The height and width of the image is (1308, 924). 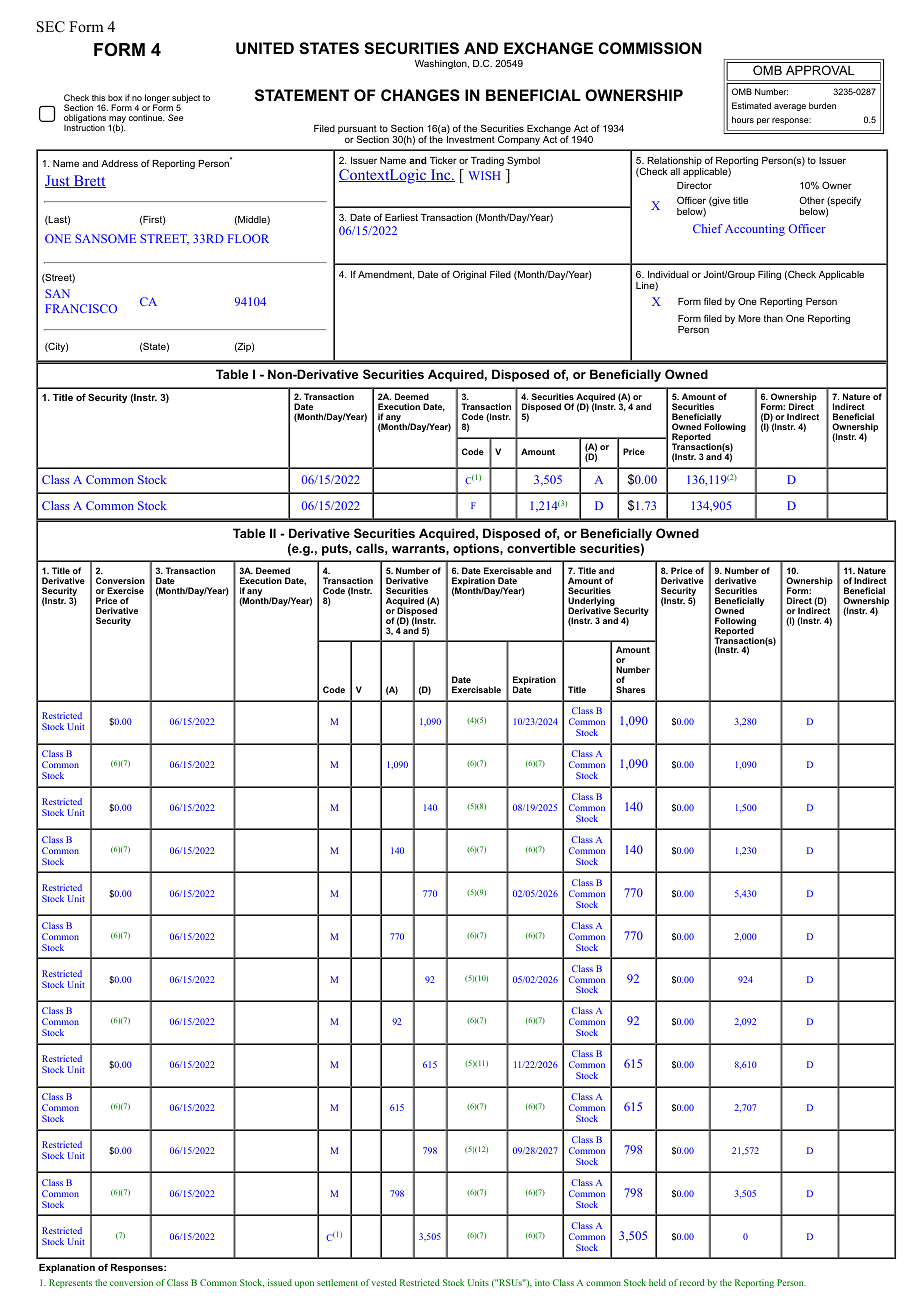 I want to click on Exercise, so click(x=125, y=590).
